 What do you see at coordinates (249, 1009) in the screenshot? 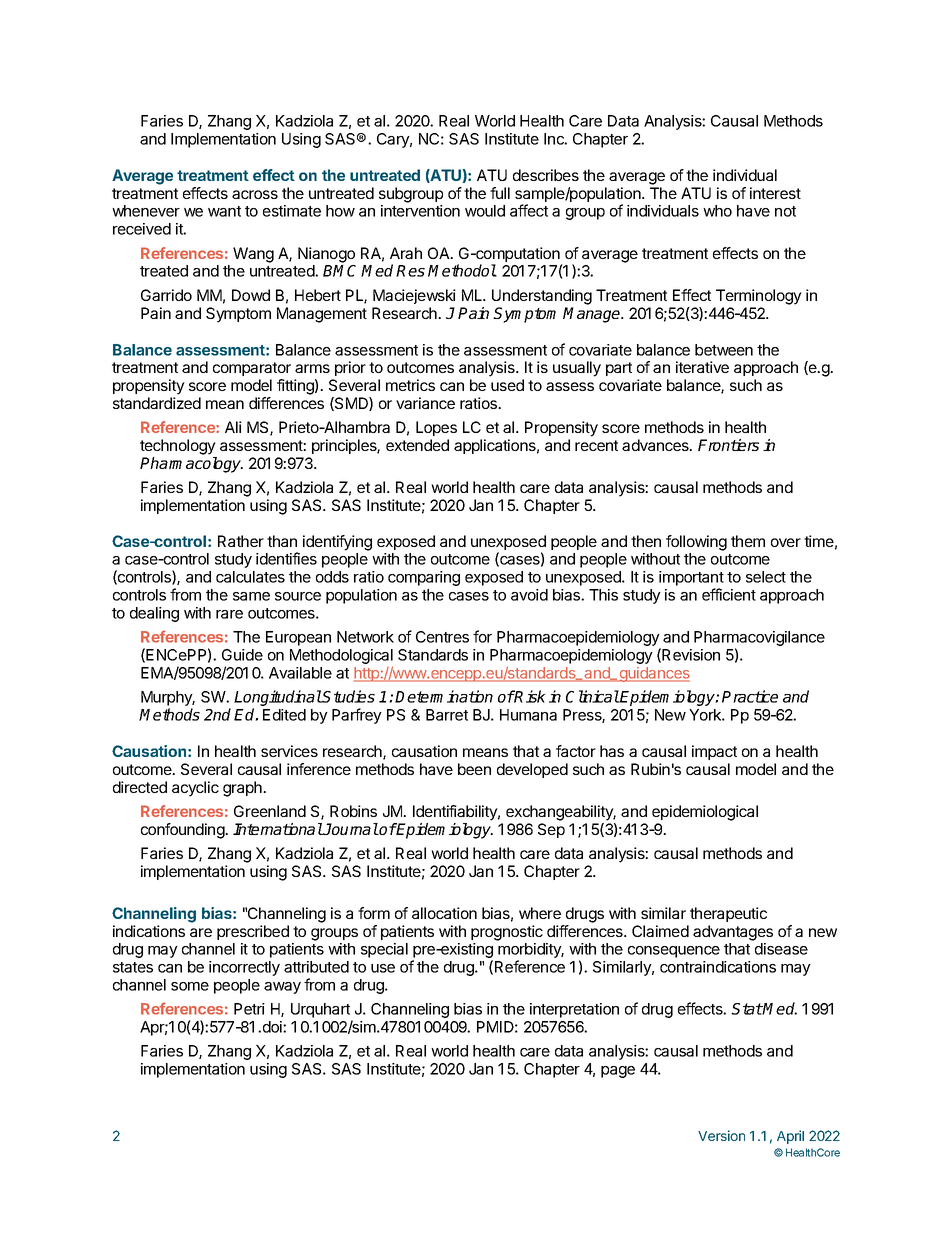
I see `Petri` at bounding box center [249, 1009].
